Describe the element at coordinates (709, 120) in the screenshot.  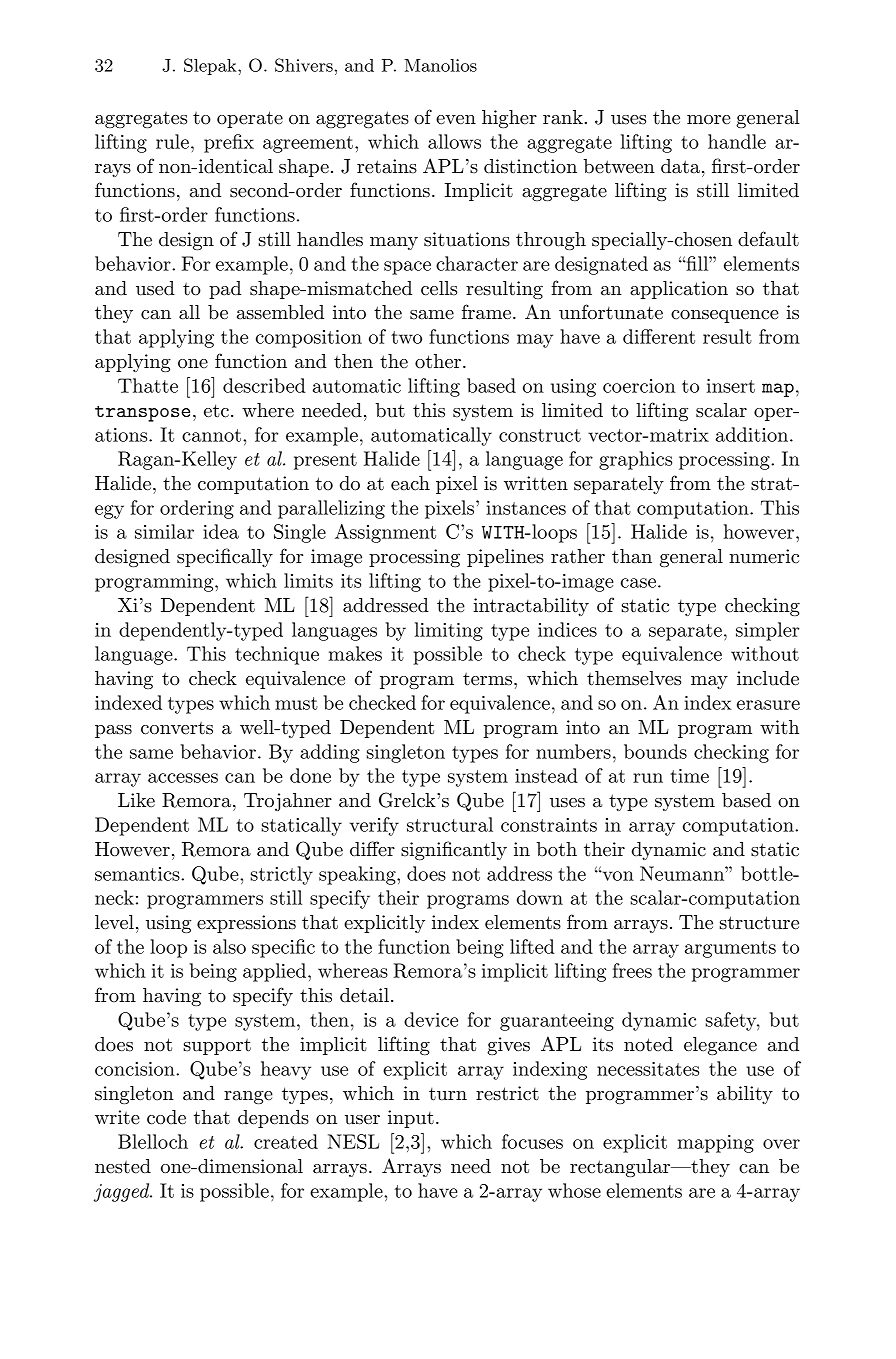
I see `more` at that location.
